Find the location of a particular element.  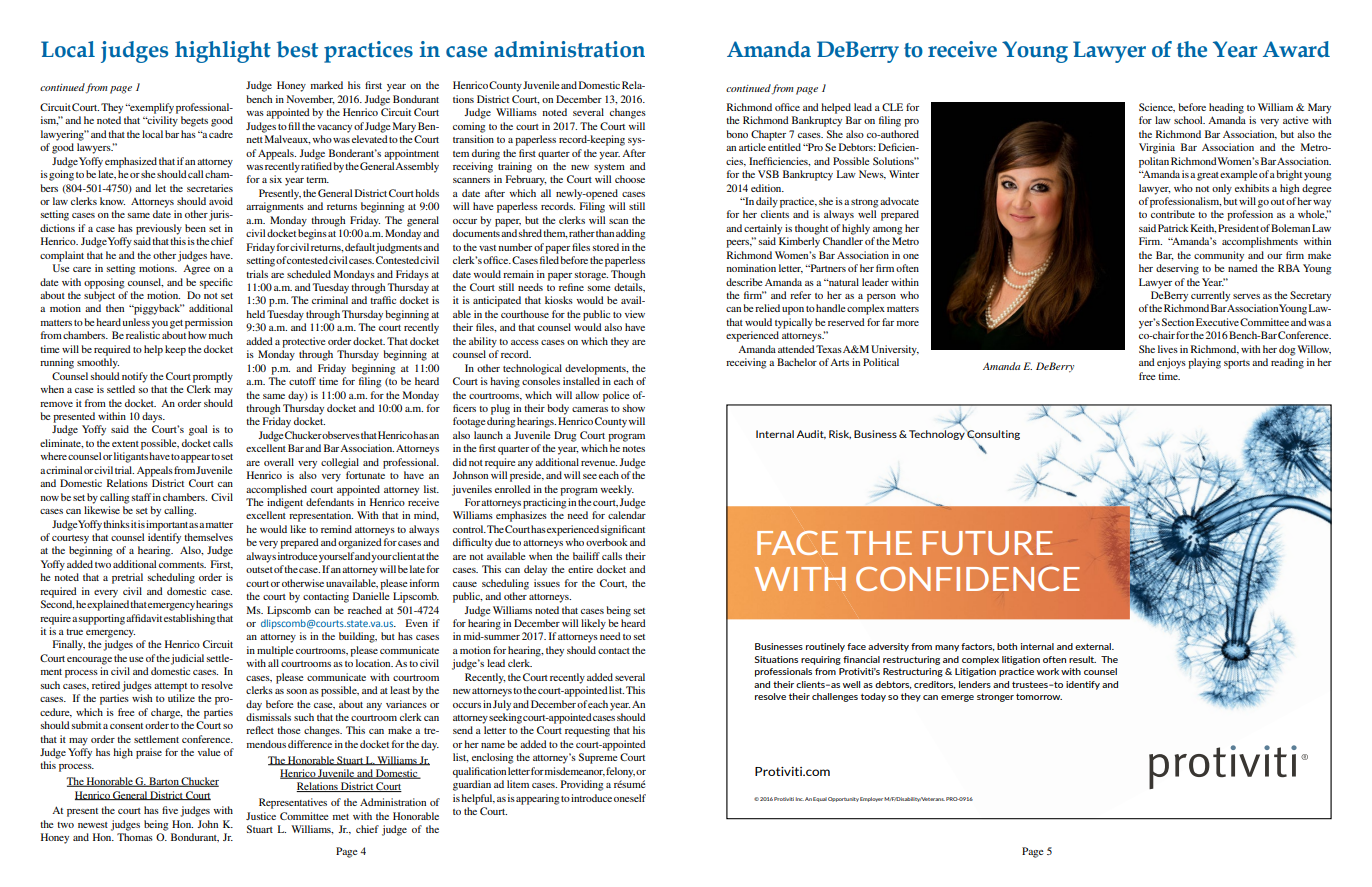

oneself is located at coordinates (630, 798).
